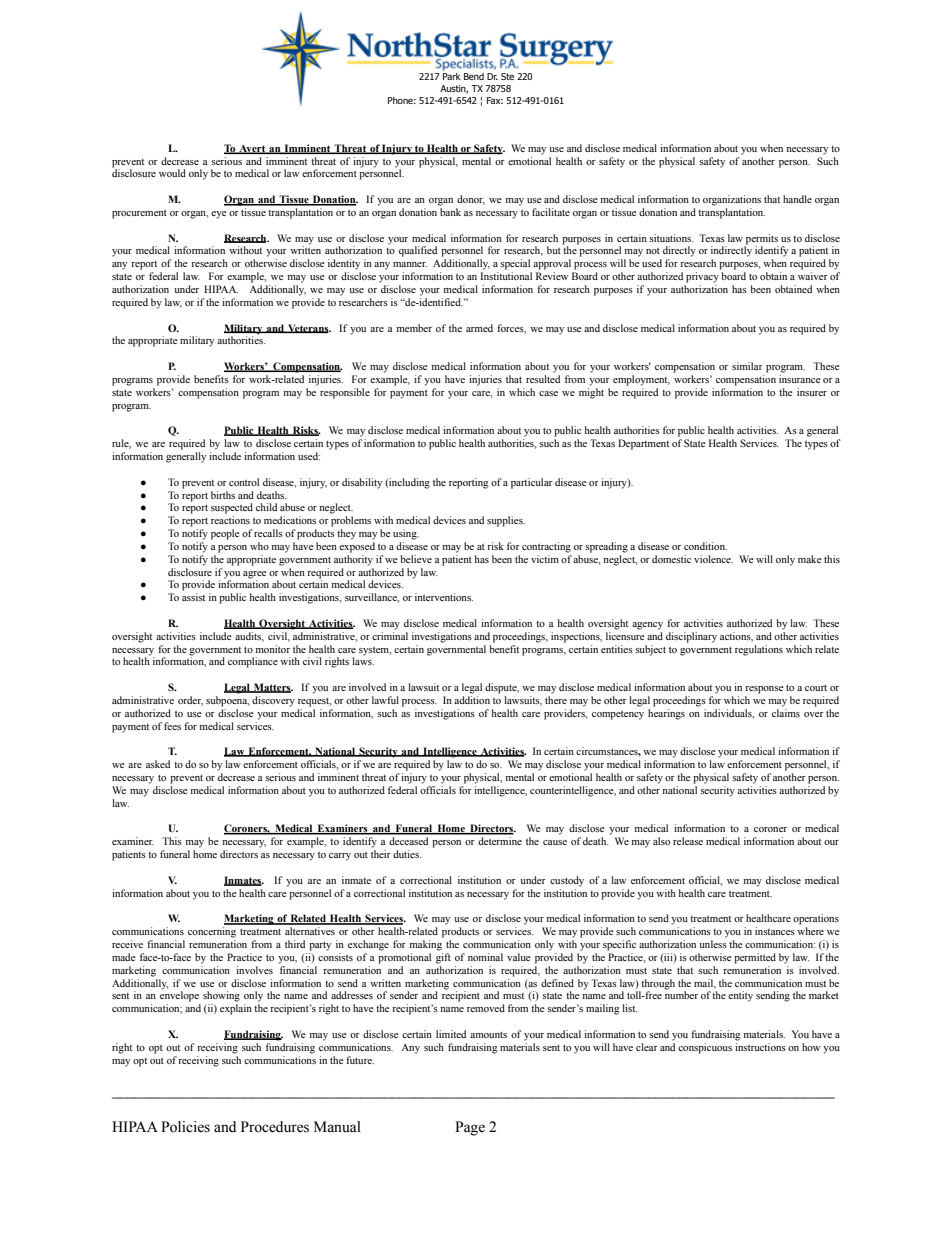  What do you see at coordinates (474, 76) in the screenshot?
I see `Bend` at bounding box center [474, 76].
